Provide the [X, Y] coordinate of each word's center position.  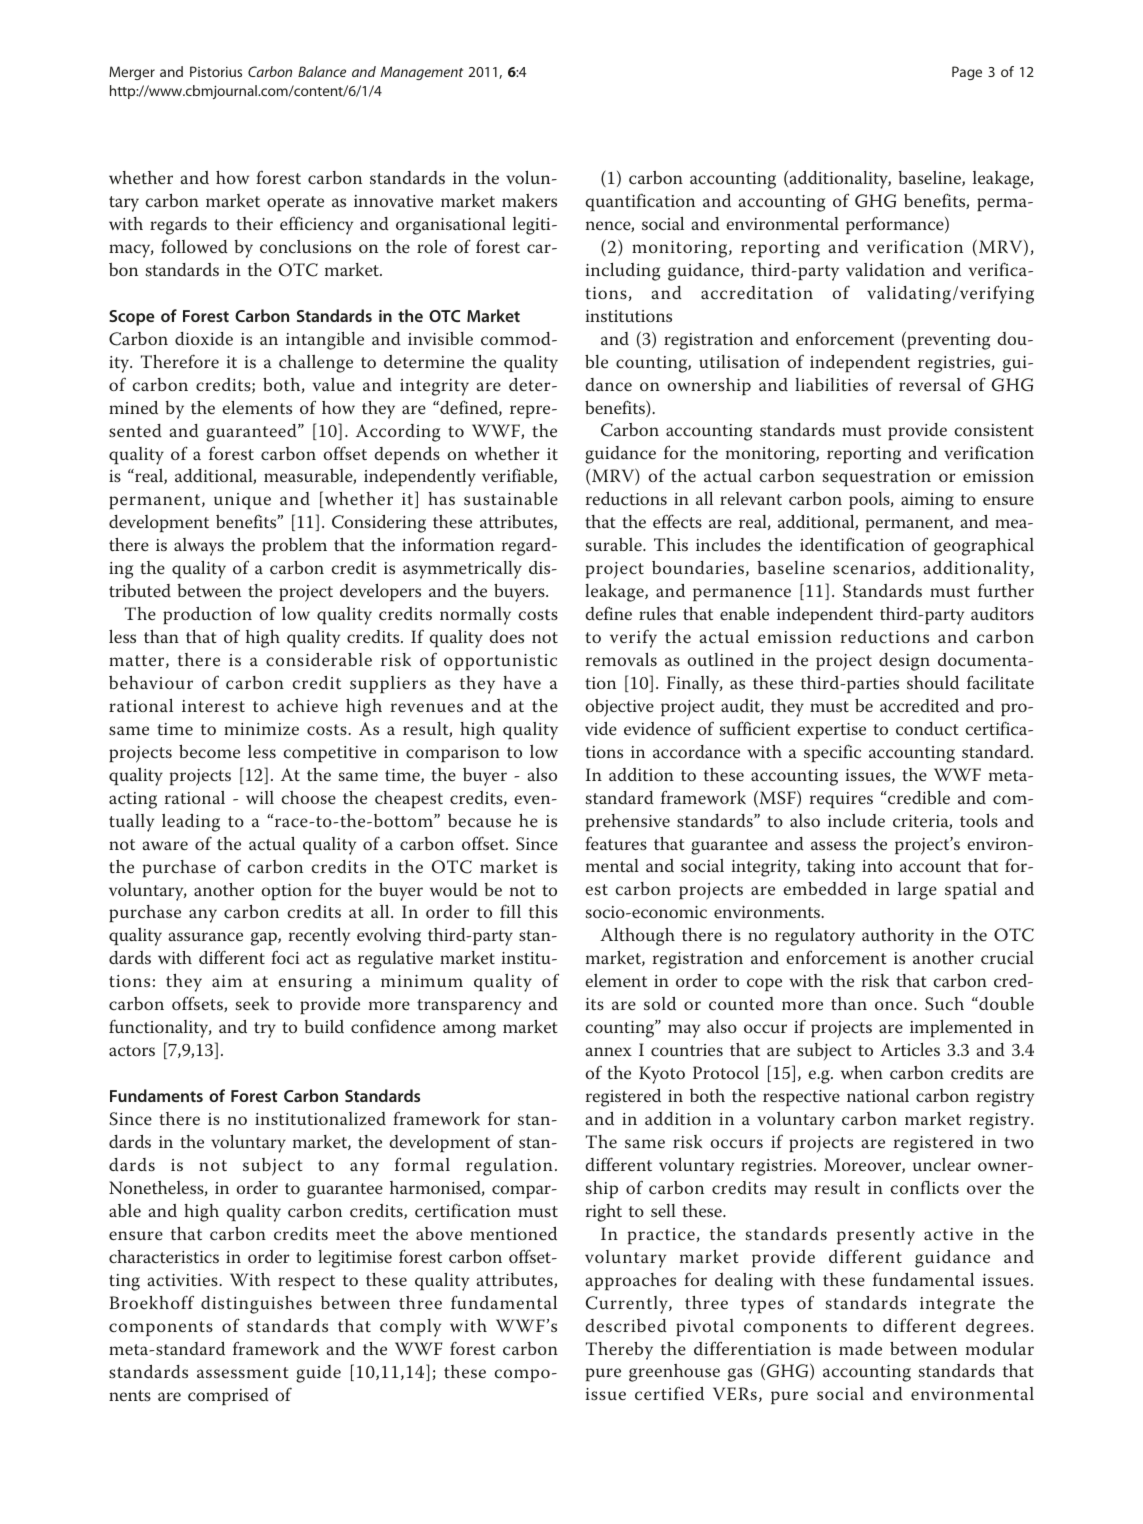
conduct [927, 729]
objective [620, 708]
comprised [228, 1397]
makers [529, 200]
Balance [322, 71]
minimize [261, 729]
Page [967, 73]
